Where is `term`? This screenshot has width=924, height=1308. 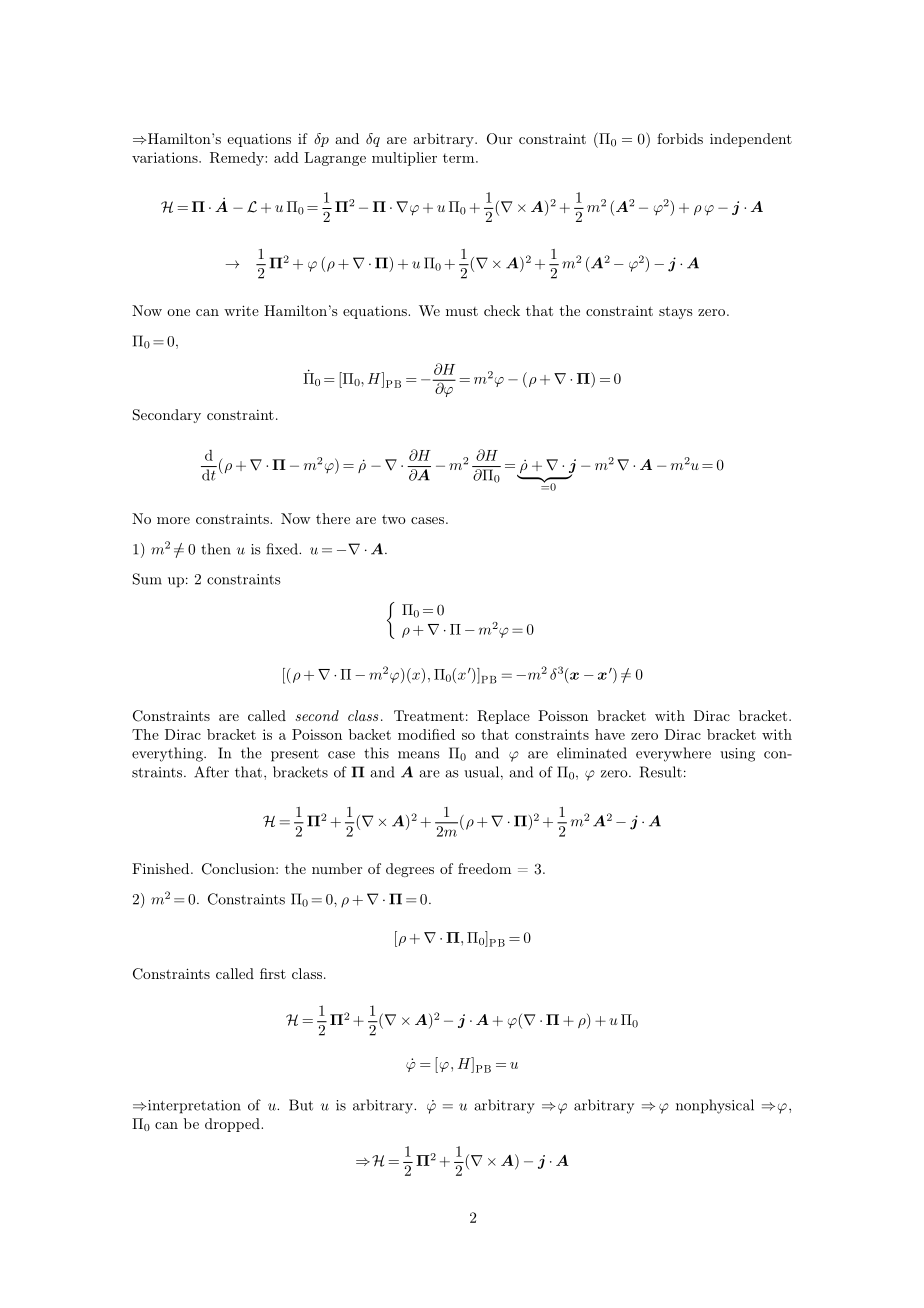 term is located at coordinates (460, 158).
